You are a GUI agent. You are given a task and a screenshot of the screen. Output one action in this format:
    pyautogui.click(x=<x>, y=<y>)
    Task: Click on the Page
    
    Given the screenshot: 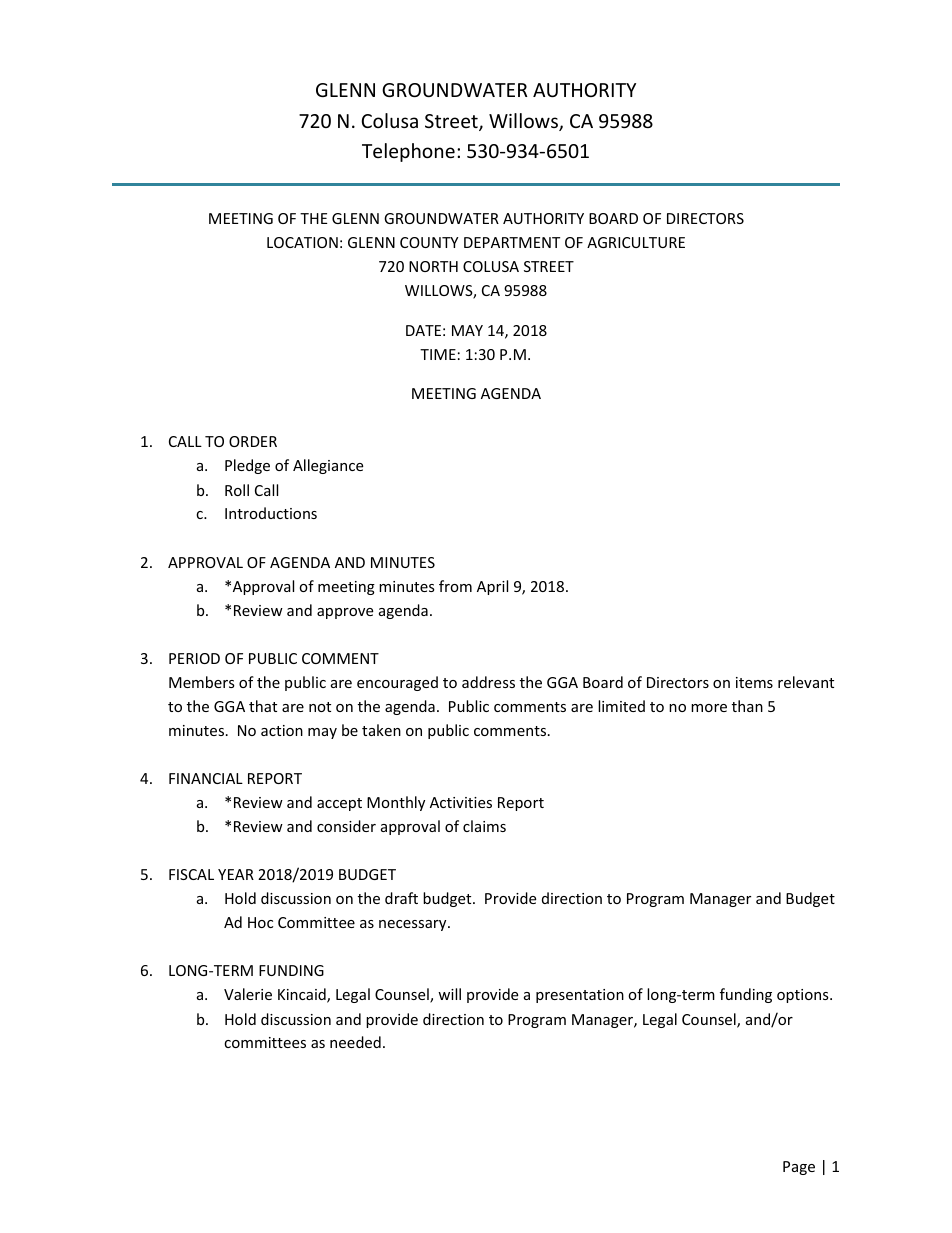 What is the action you would take?
    pyautogui.click(x=799, y=1168)
